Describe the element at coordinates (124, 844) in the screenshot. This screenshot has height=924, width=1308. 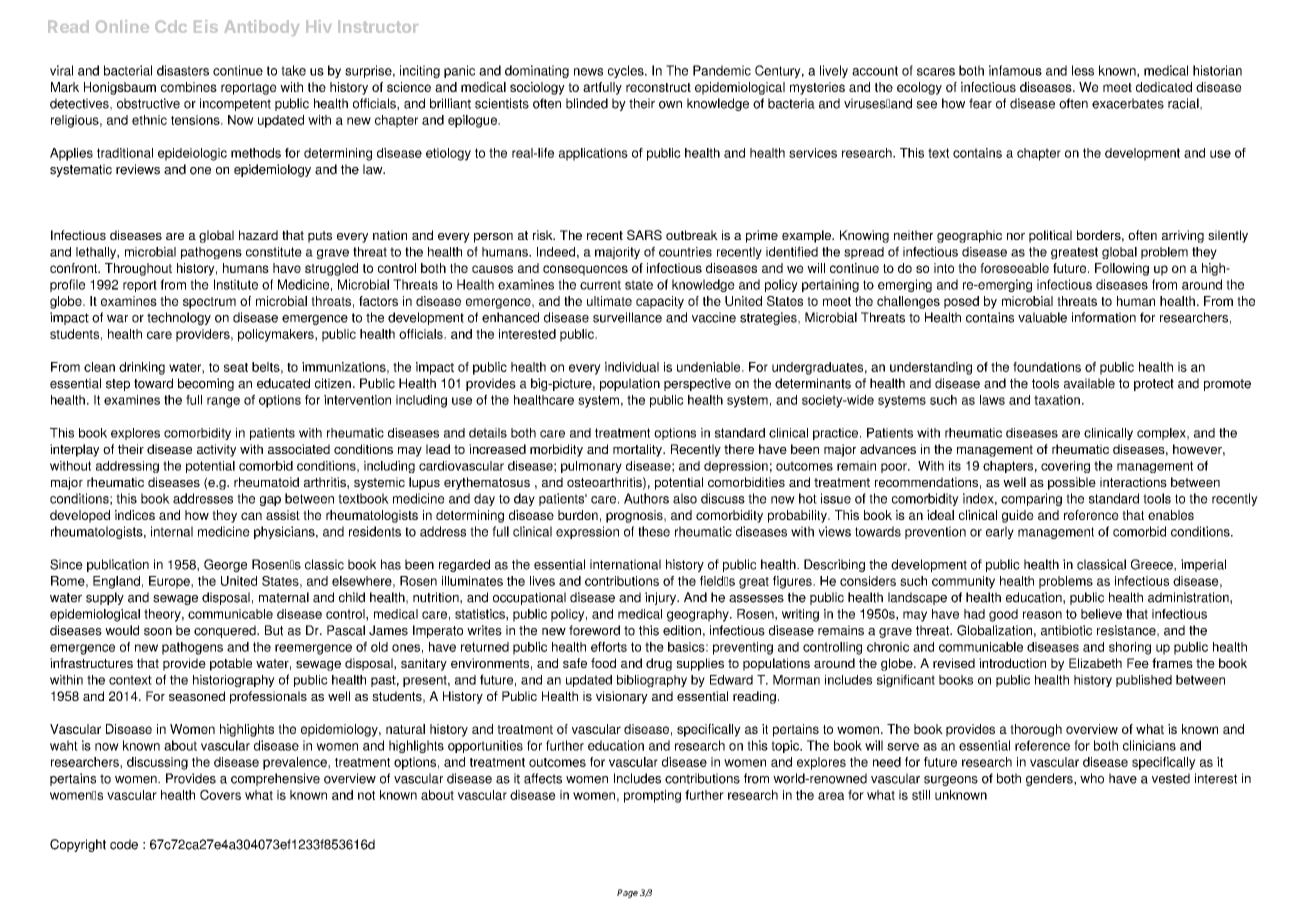
I see `code` at that location.
